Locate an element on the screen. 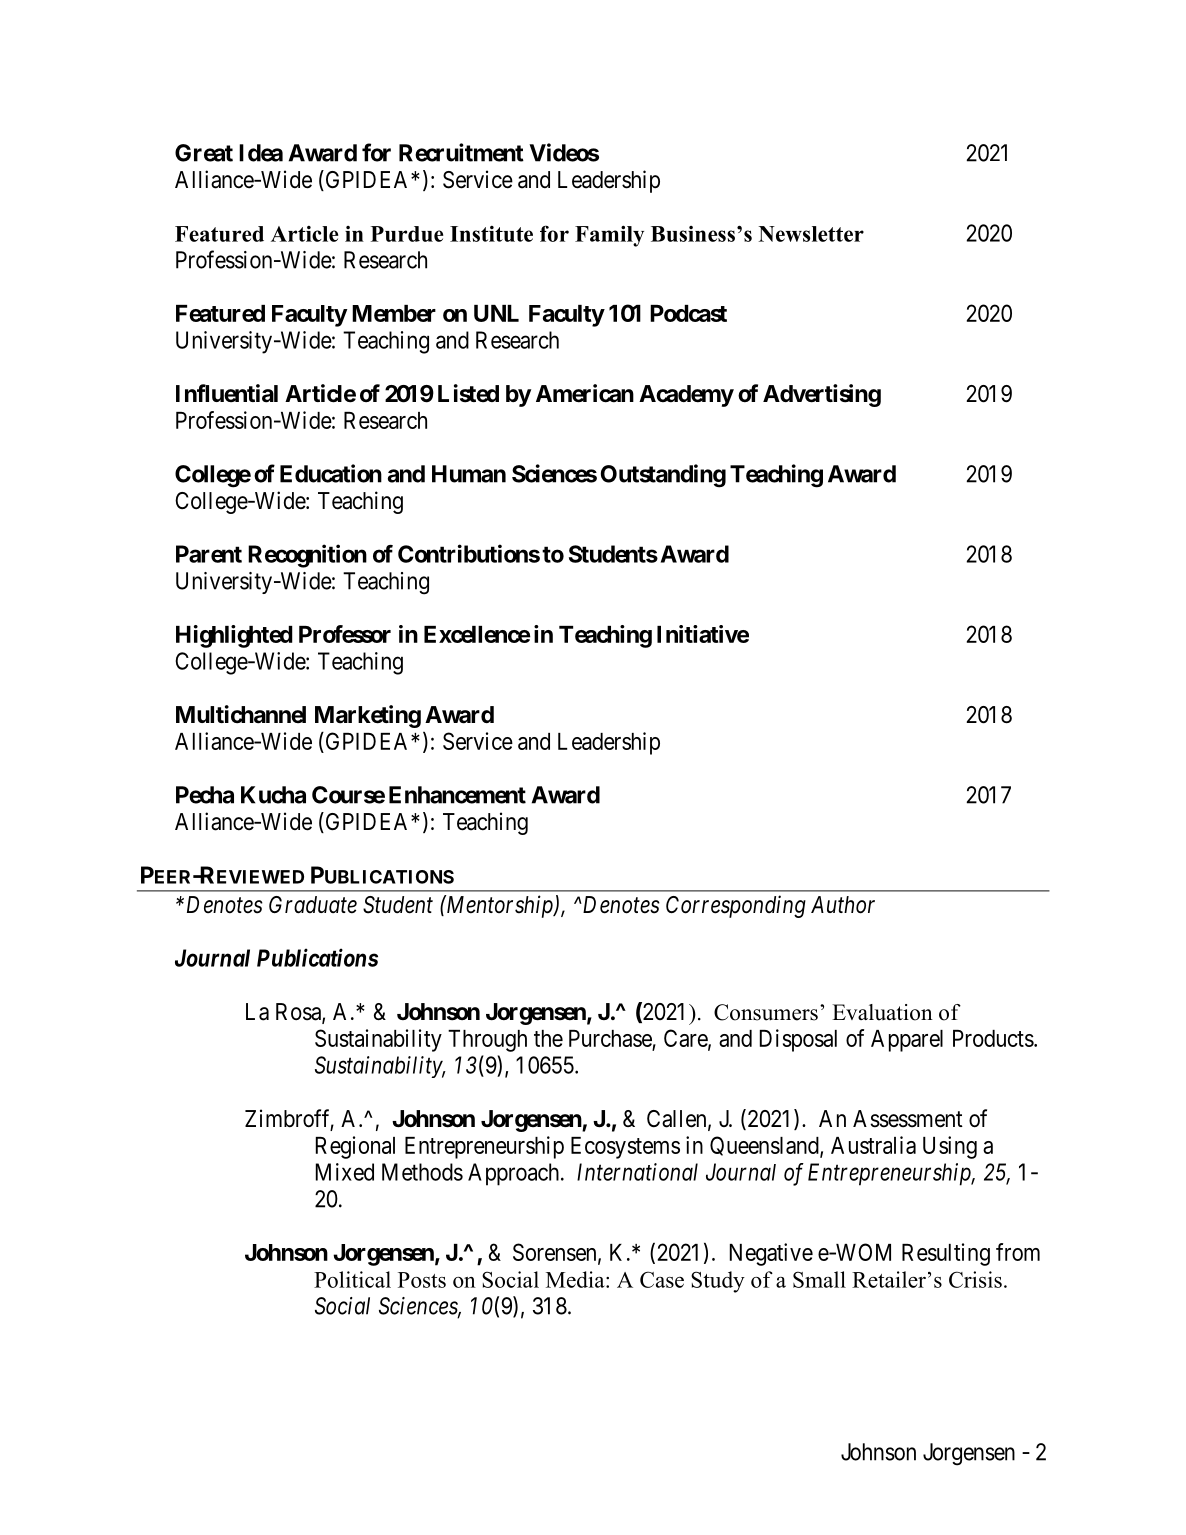 The width and height of the screenshot is (1186, 1535). Author is located at coordinates (843, 905).
